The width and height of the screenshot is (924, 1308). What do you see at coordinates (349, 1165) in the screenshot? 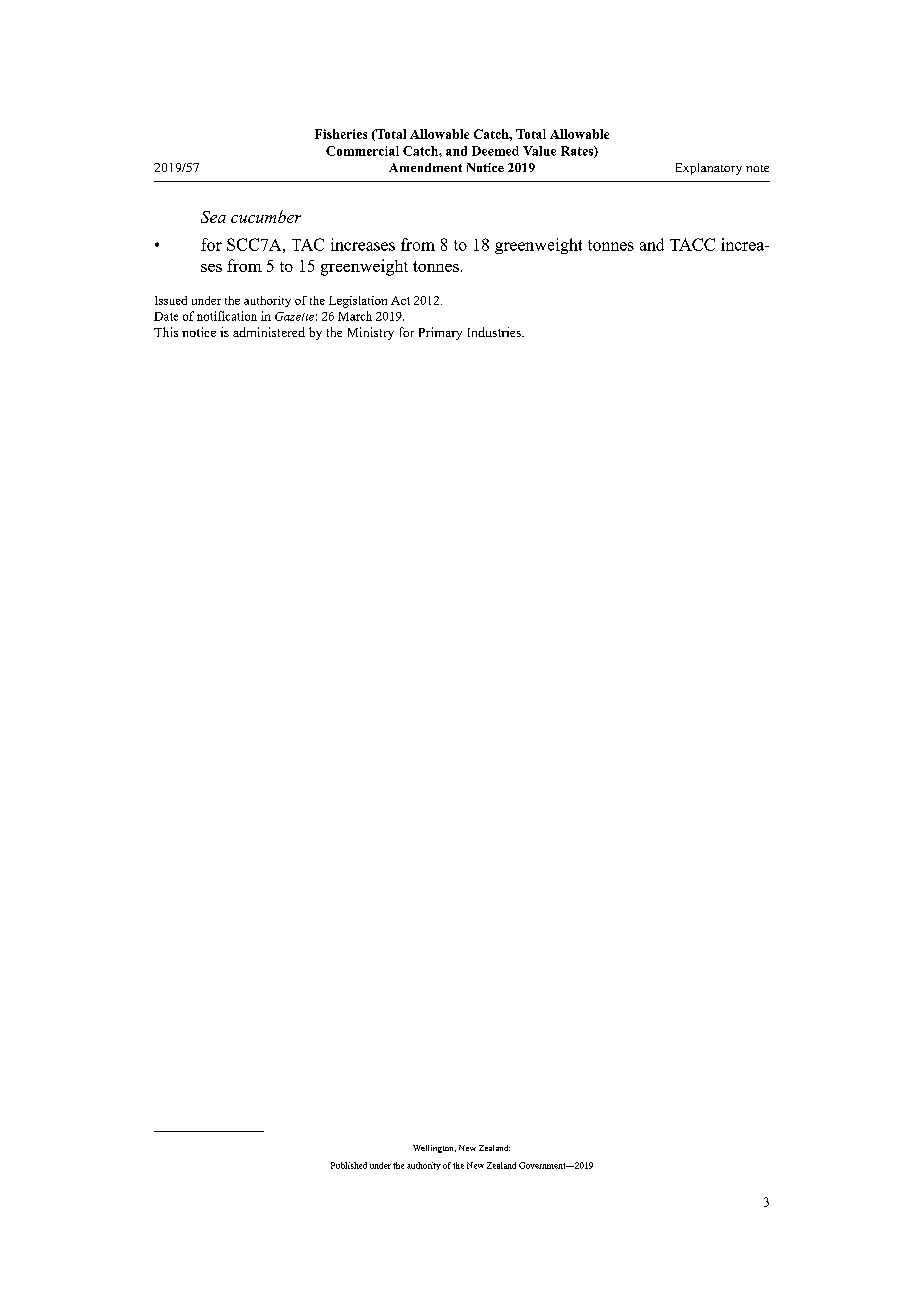
I see `Published` at bounding box center [349, 1165].
